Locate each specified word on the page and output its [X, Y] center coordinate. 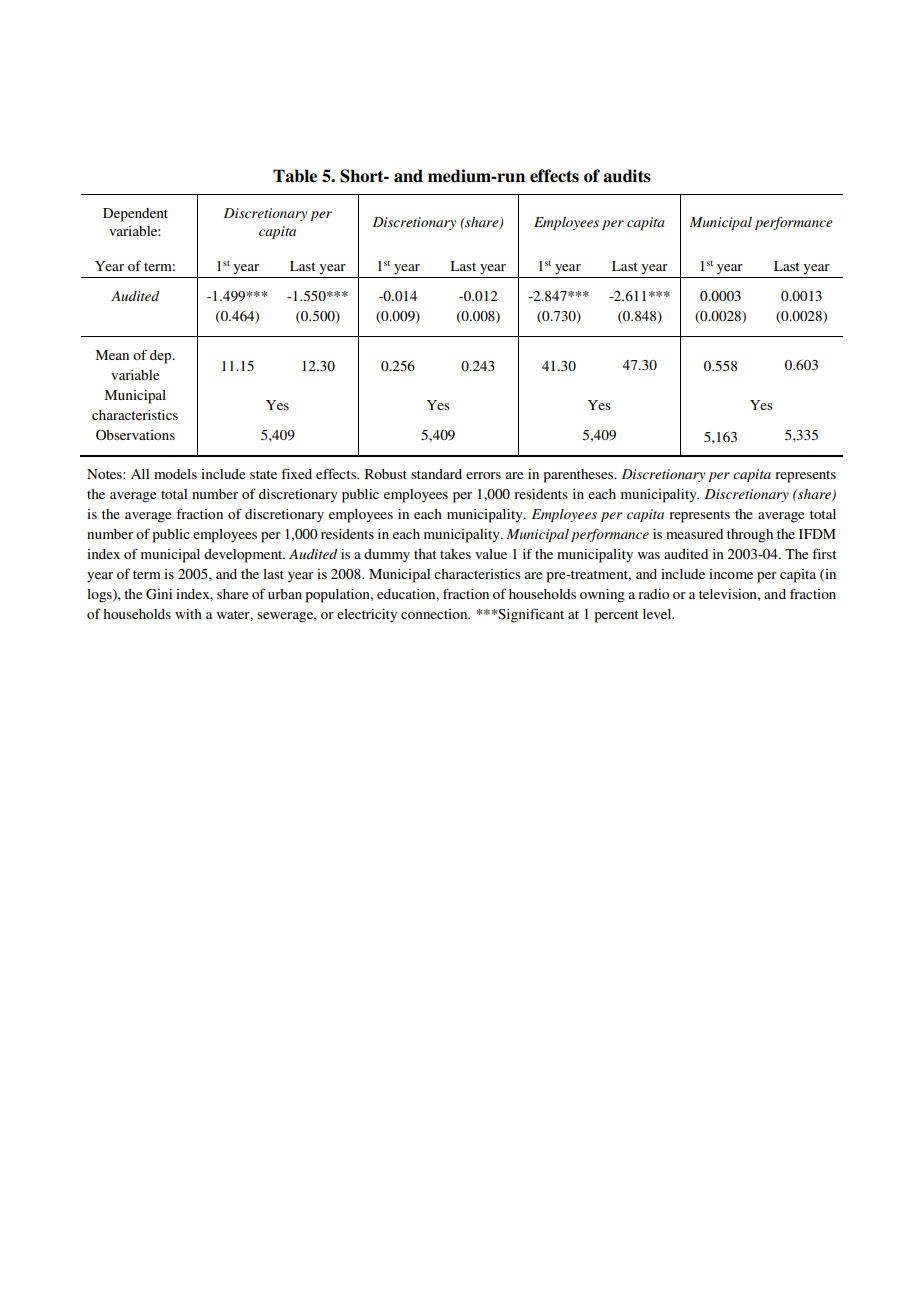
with [188, 614]
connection [435, 614]
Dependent [135, 215]
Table [295, 176]
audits [627, 176]
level [658, 614]
